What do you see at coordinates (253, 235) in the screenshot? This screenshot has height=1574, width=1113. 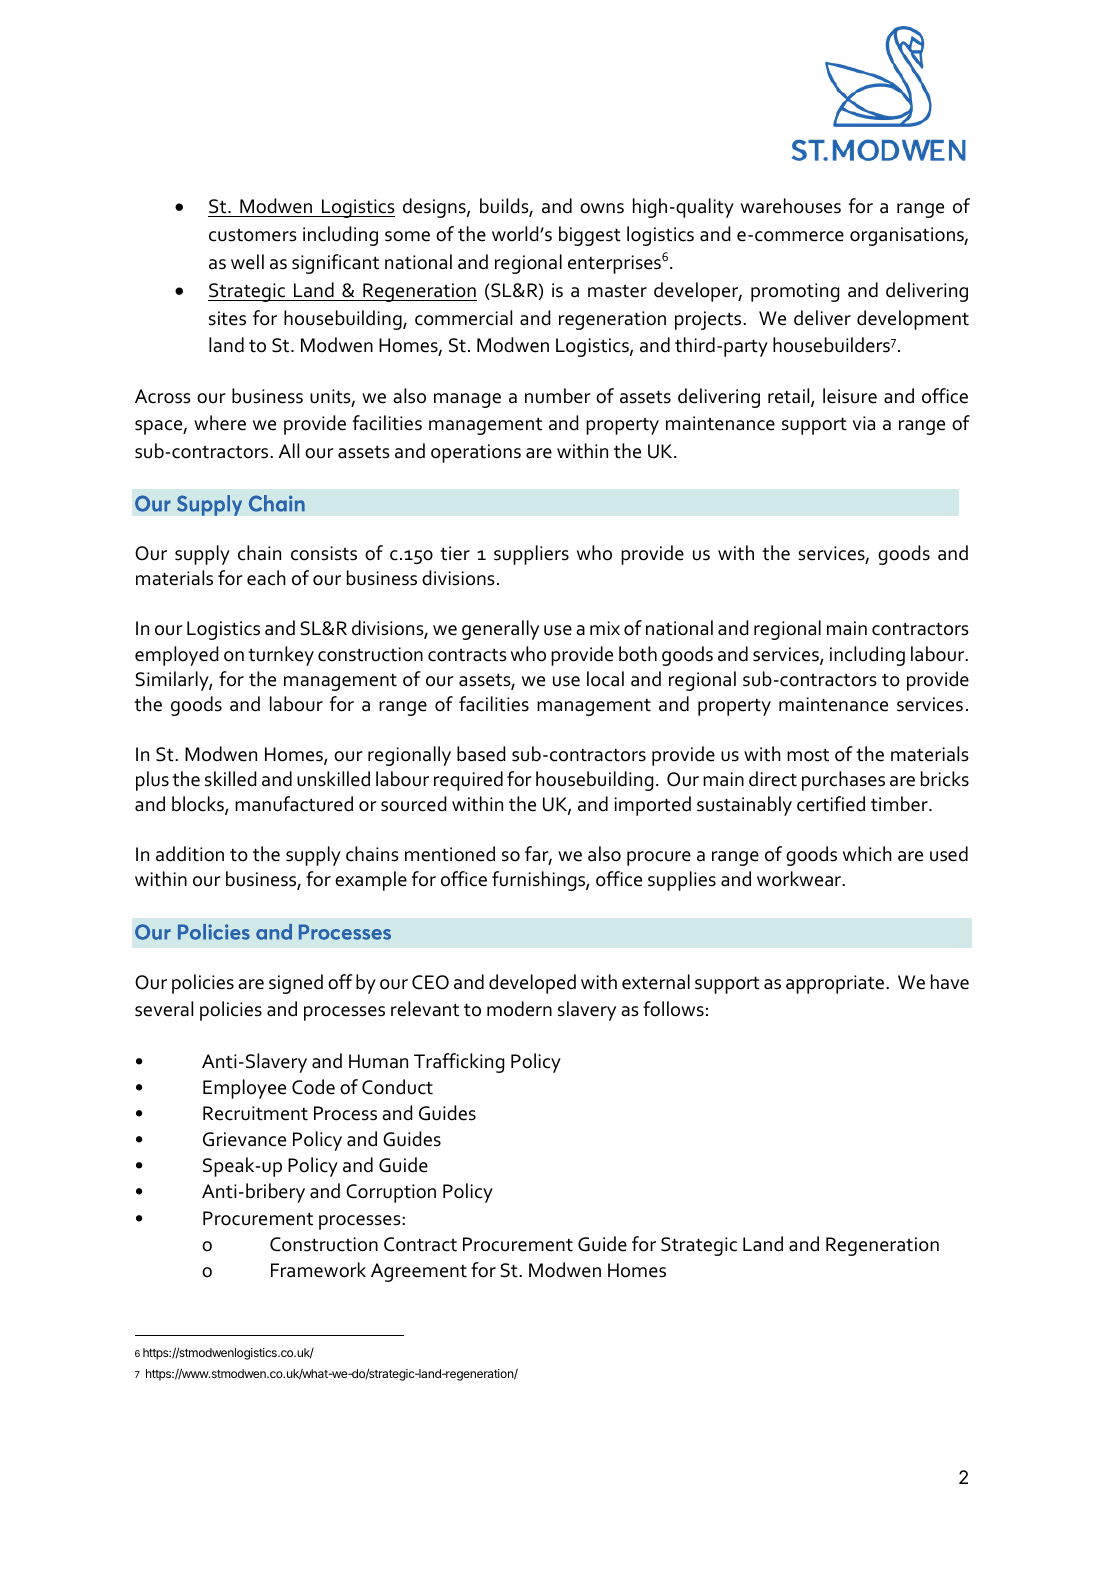 I see `customers` at bounding box center [253, 235].
